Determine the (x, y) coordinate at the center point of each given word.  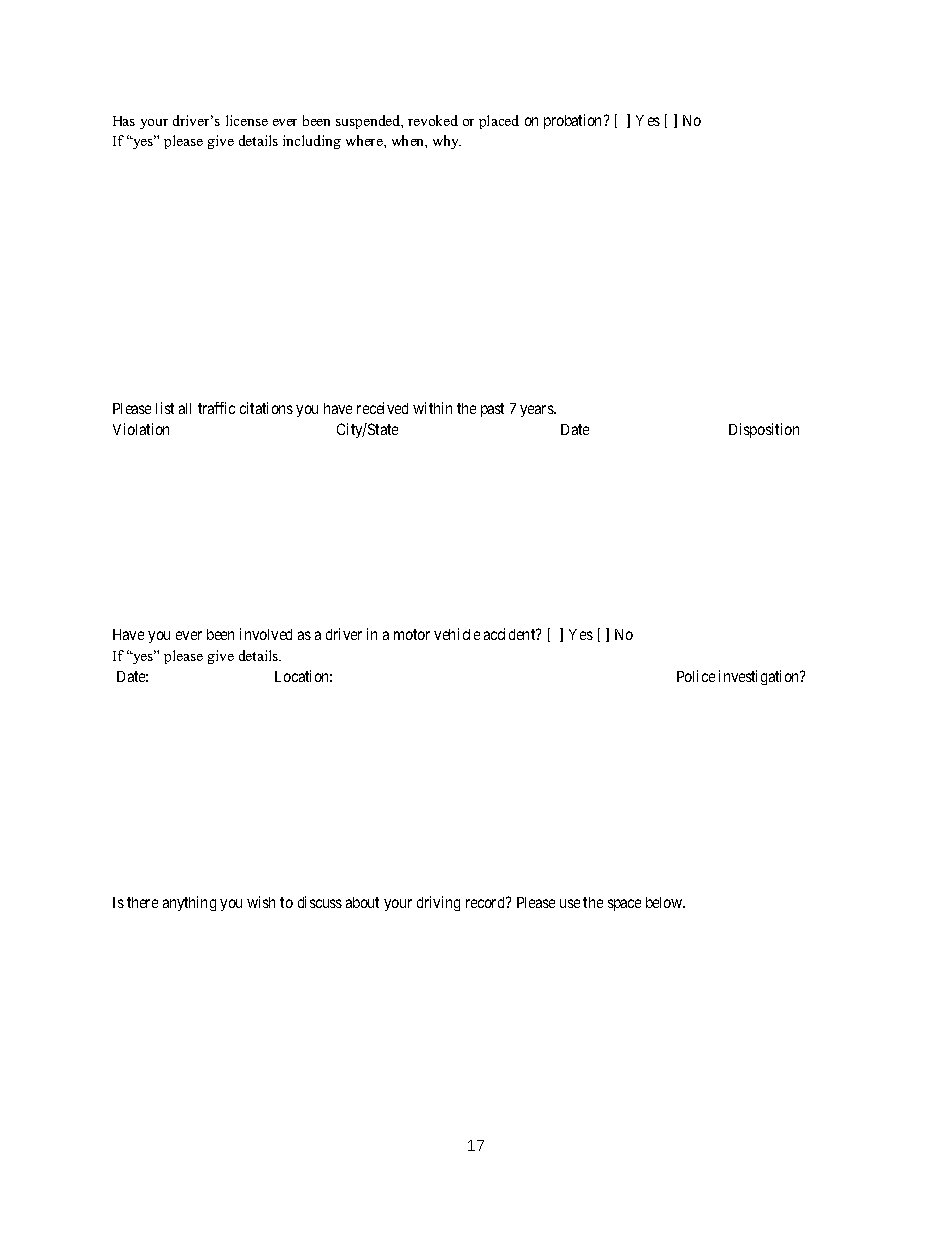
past (492, 410)
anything (189, 903)
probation (574, 121)
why (447, 142)
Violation (141, 429)
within (432, 408)
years (537, 411)
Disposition (764, 430)
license (247, 120)
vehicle (457, 634)
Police (696, 676)
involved (266, 634)
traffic (216, 408)
